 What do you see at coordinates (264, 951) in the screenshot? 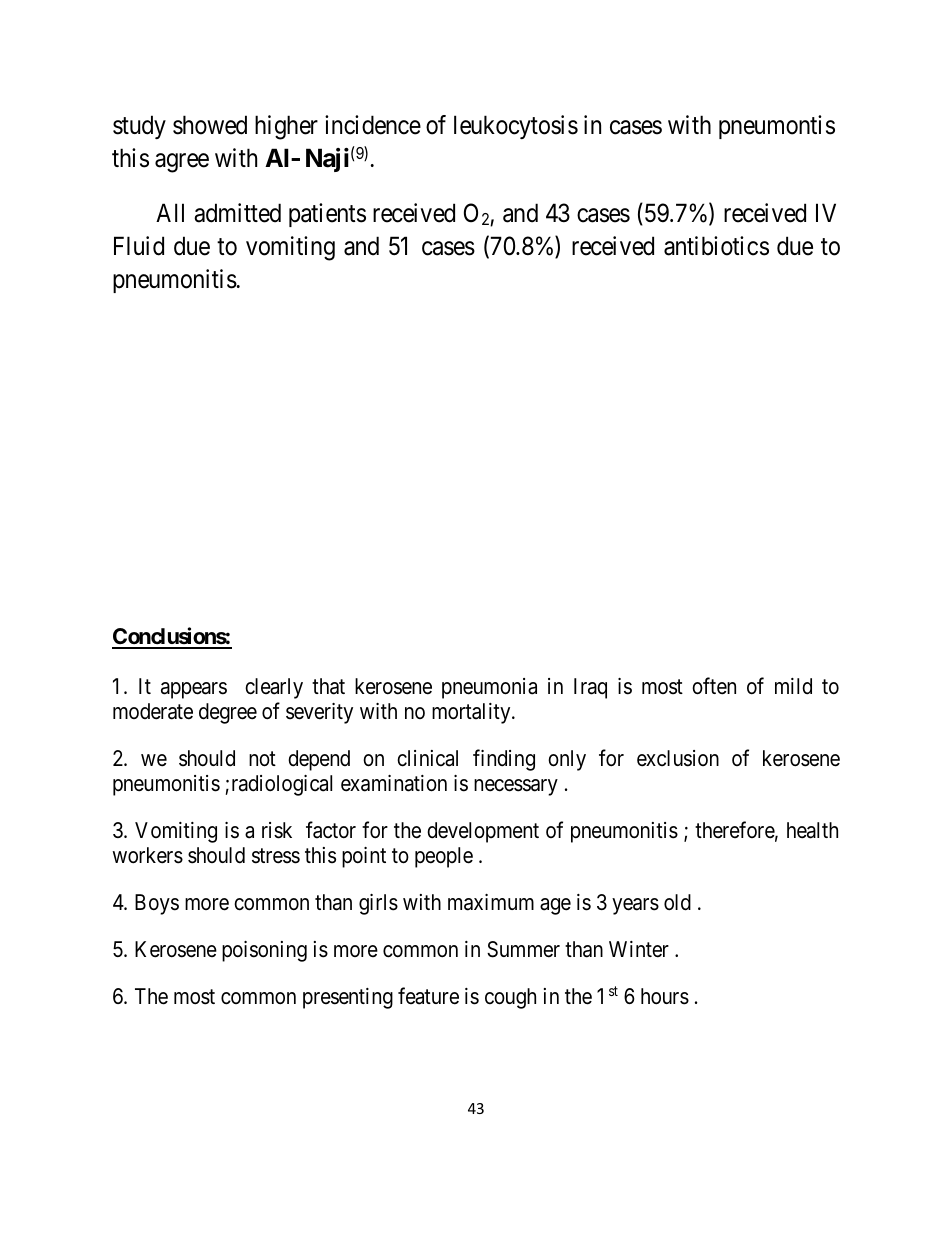
I see `poisoning` at bounding box center [264, 951].
